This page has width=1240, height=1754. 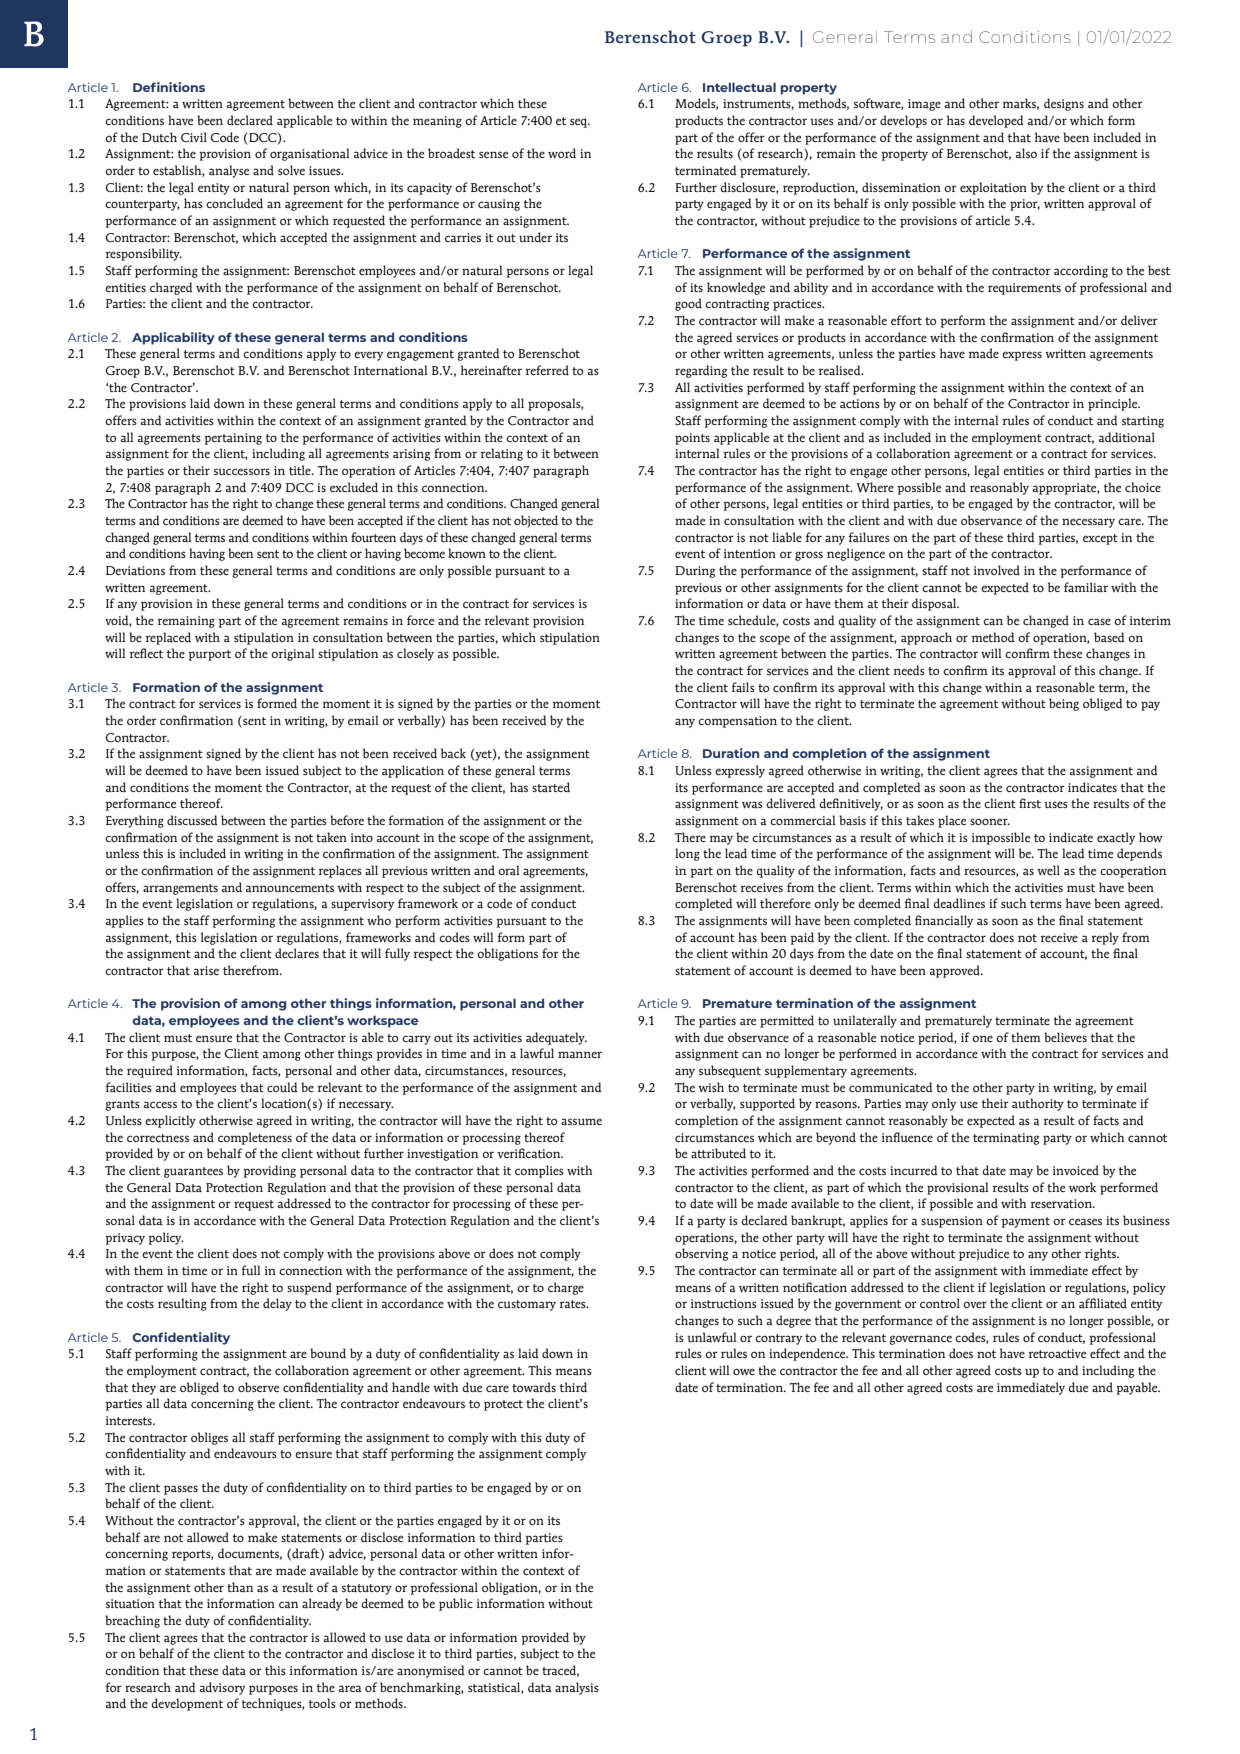 I want to click on principle, so click(x=1114, y=404).
